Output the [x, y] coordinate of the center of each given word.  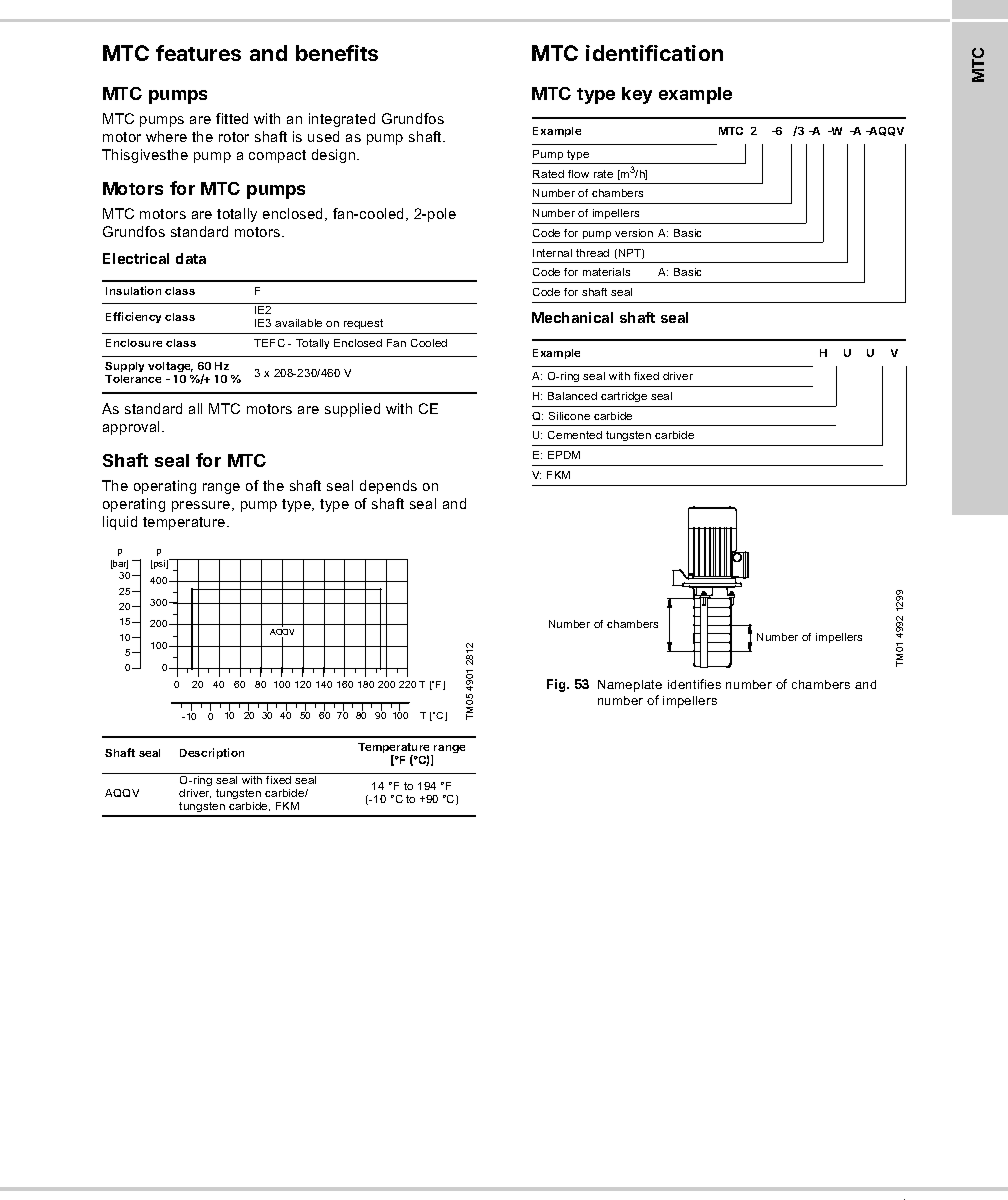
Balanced [572, 396]
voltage [170, 369]
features [198, 53]
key [637, 95]
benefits [337, 53]
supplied [352, 410]
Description [212, 753]
